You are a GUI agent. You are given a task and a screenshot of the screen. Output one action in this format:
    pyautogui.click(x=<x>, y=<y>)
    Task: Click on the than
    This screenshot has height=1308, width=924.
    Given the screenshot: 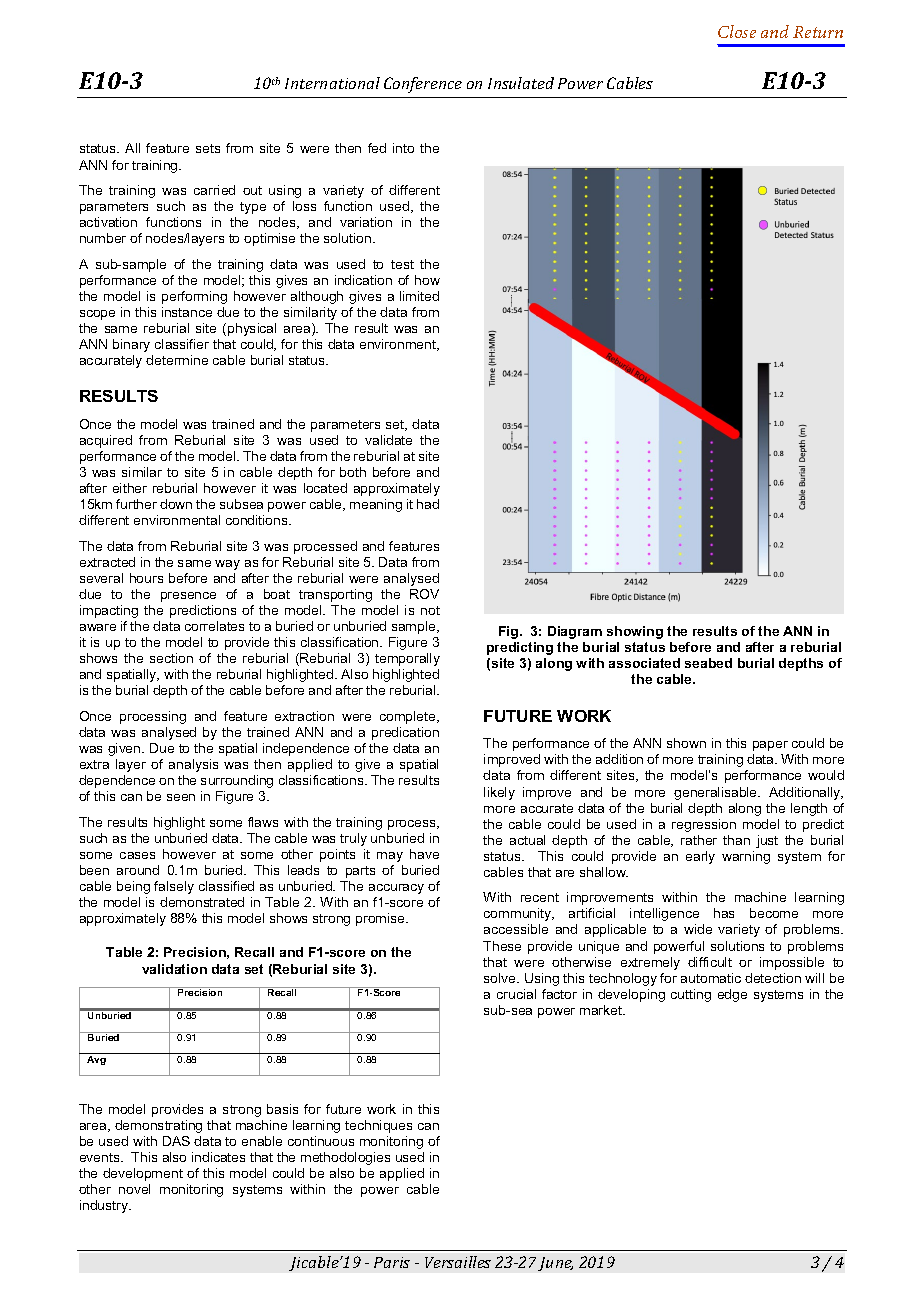 What is the action you would take?
    pyautogui.click(x=736, y=840)
